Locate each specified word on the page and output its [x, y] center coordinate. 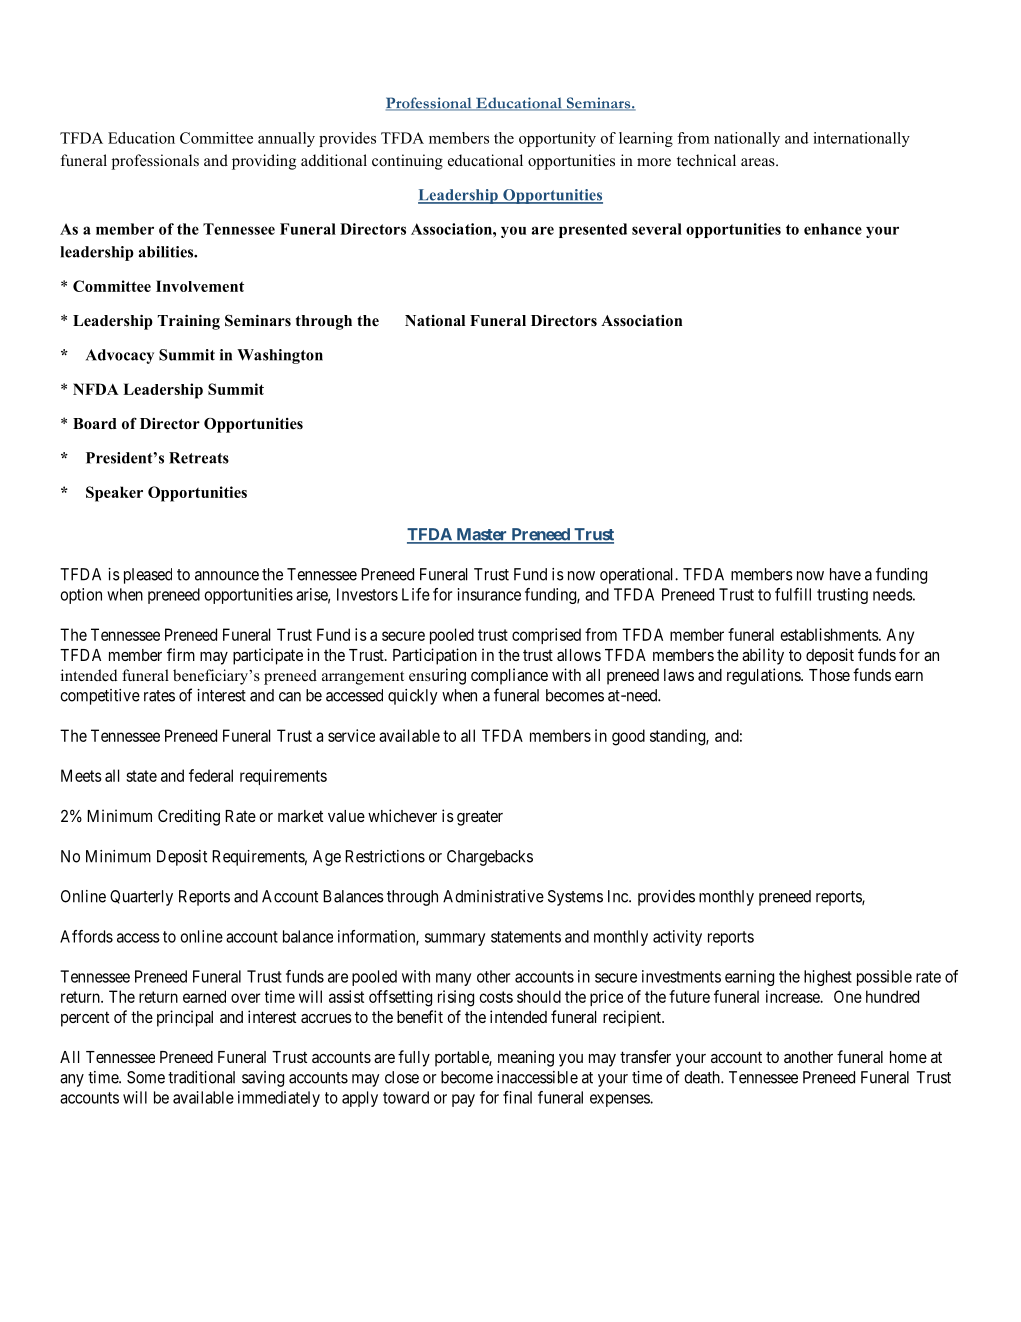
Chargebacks [490, 858]
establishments [830, 634]
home [908, 1057]
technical [706, 160]
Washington [280, 356]
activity [677, 938]
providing [264, 162]
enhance [833, 229]
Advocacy [120, 356]
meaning [526, 1058]
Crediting [189, 817]
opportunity [557, 139]
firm [181, 654]
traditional [201, 1077]
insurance [489, 594]
